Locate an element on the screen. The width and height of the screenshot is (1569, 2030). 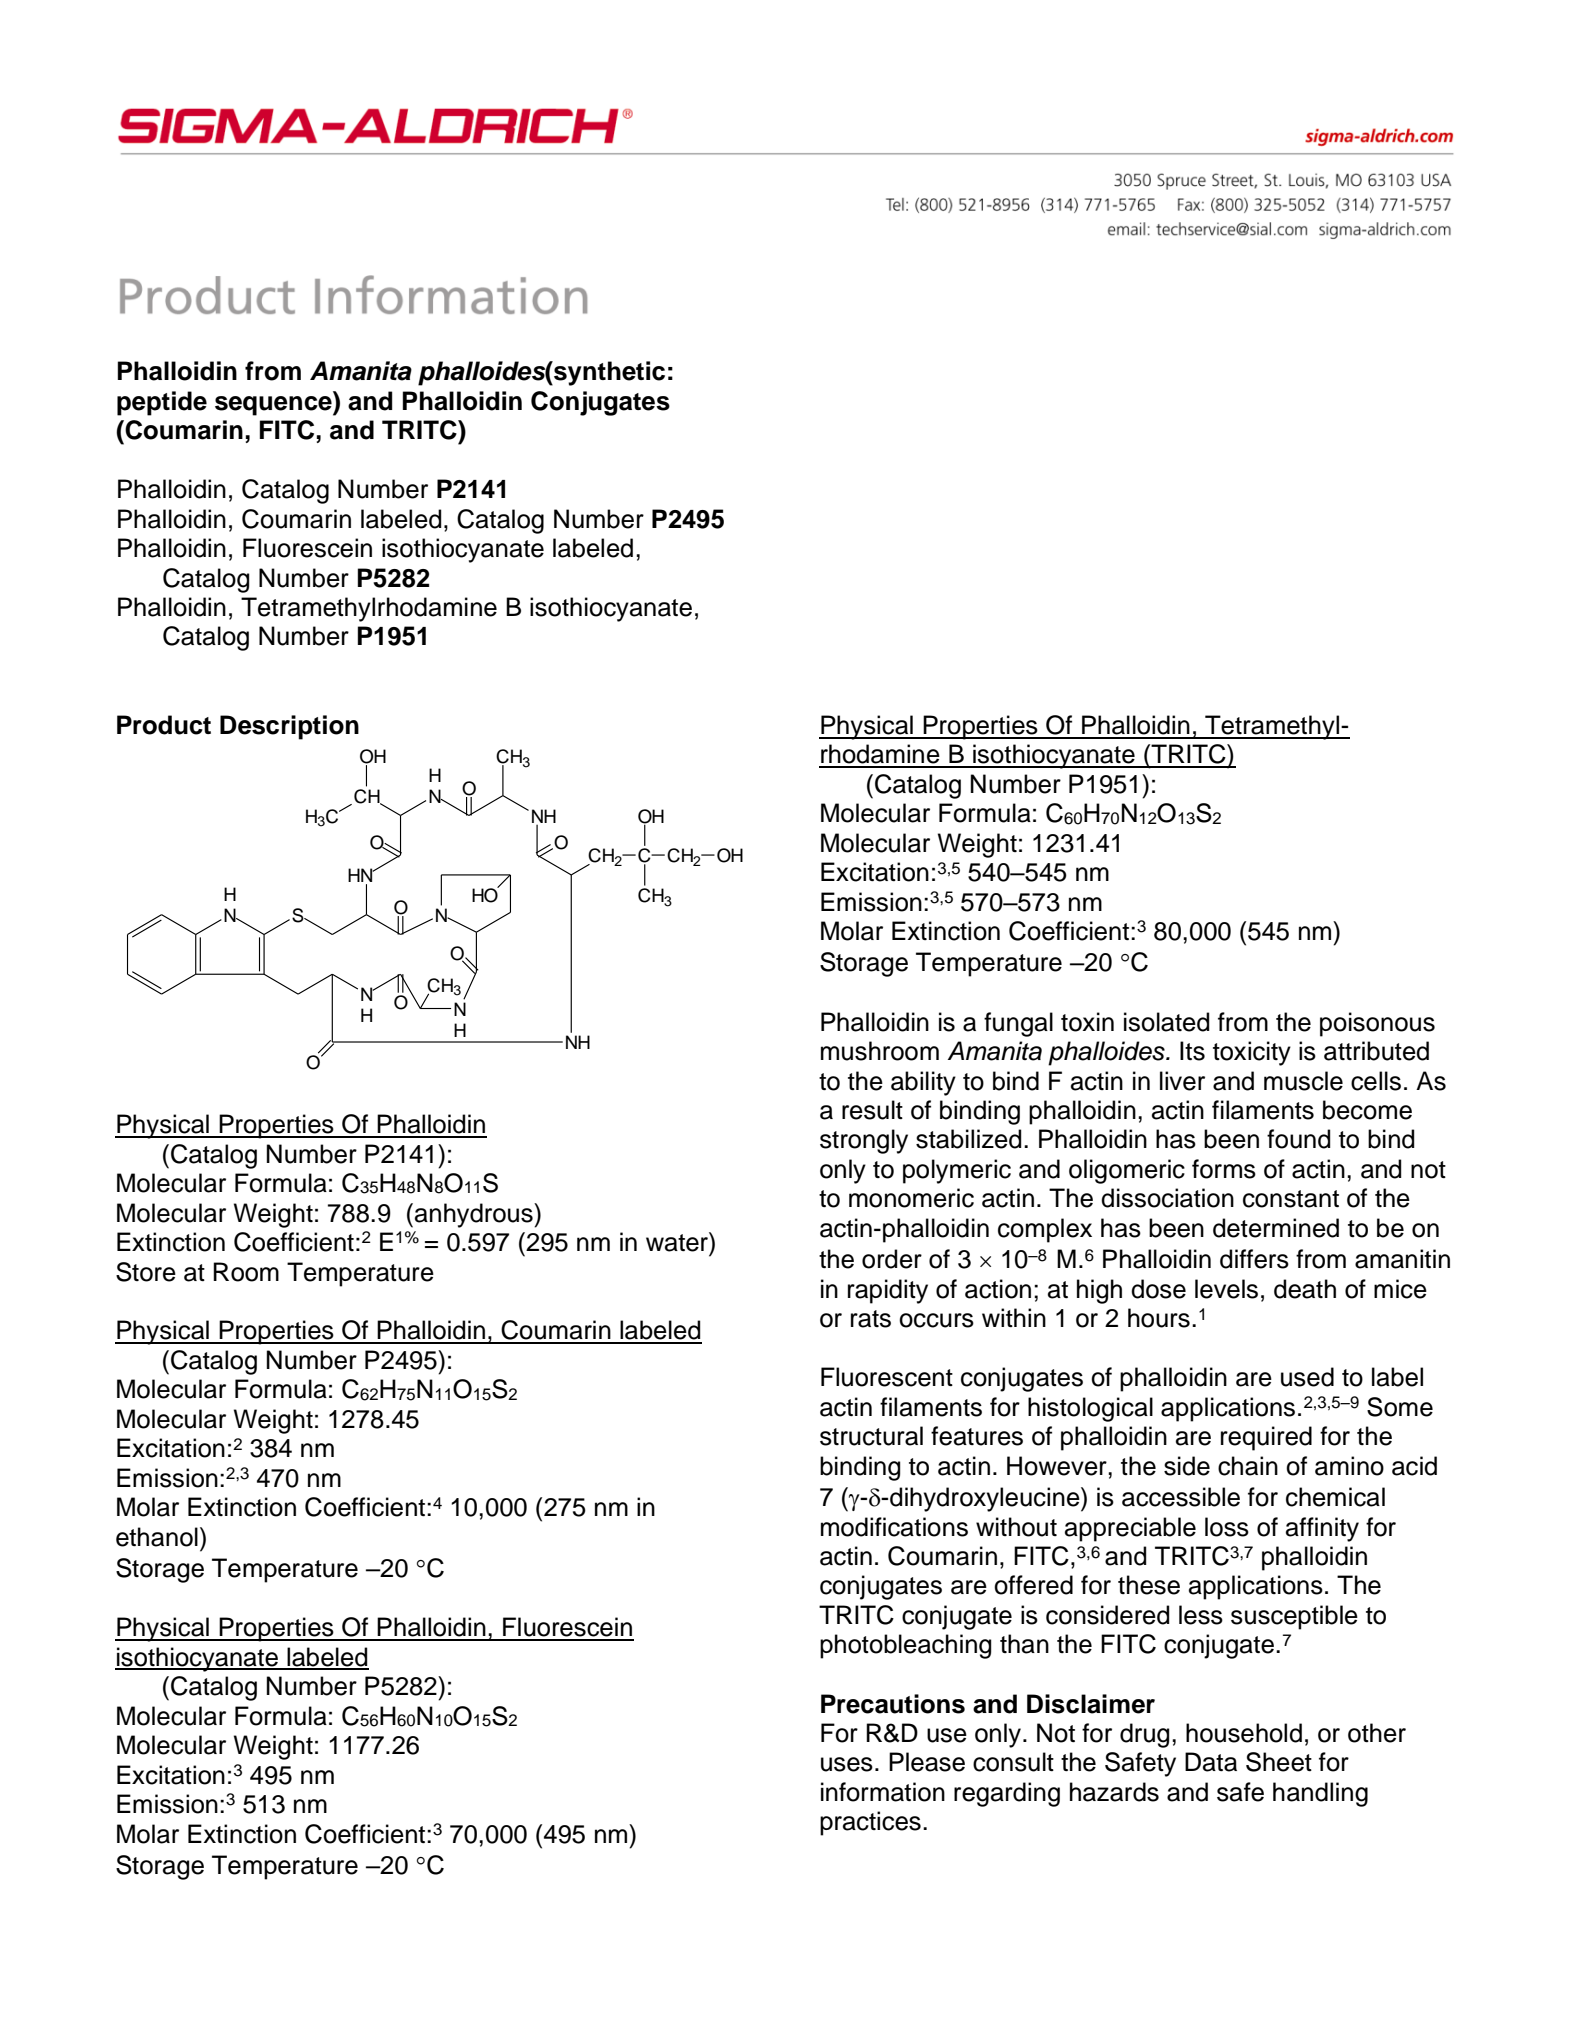
fungal is located at coordinates (1018, 1024).
